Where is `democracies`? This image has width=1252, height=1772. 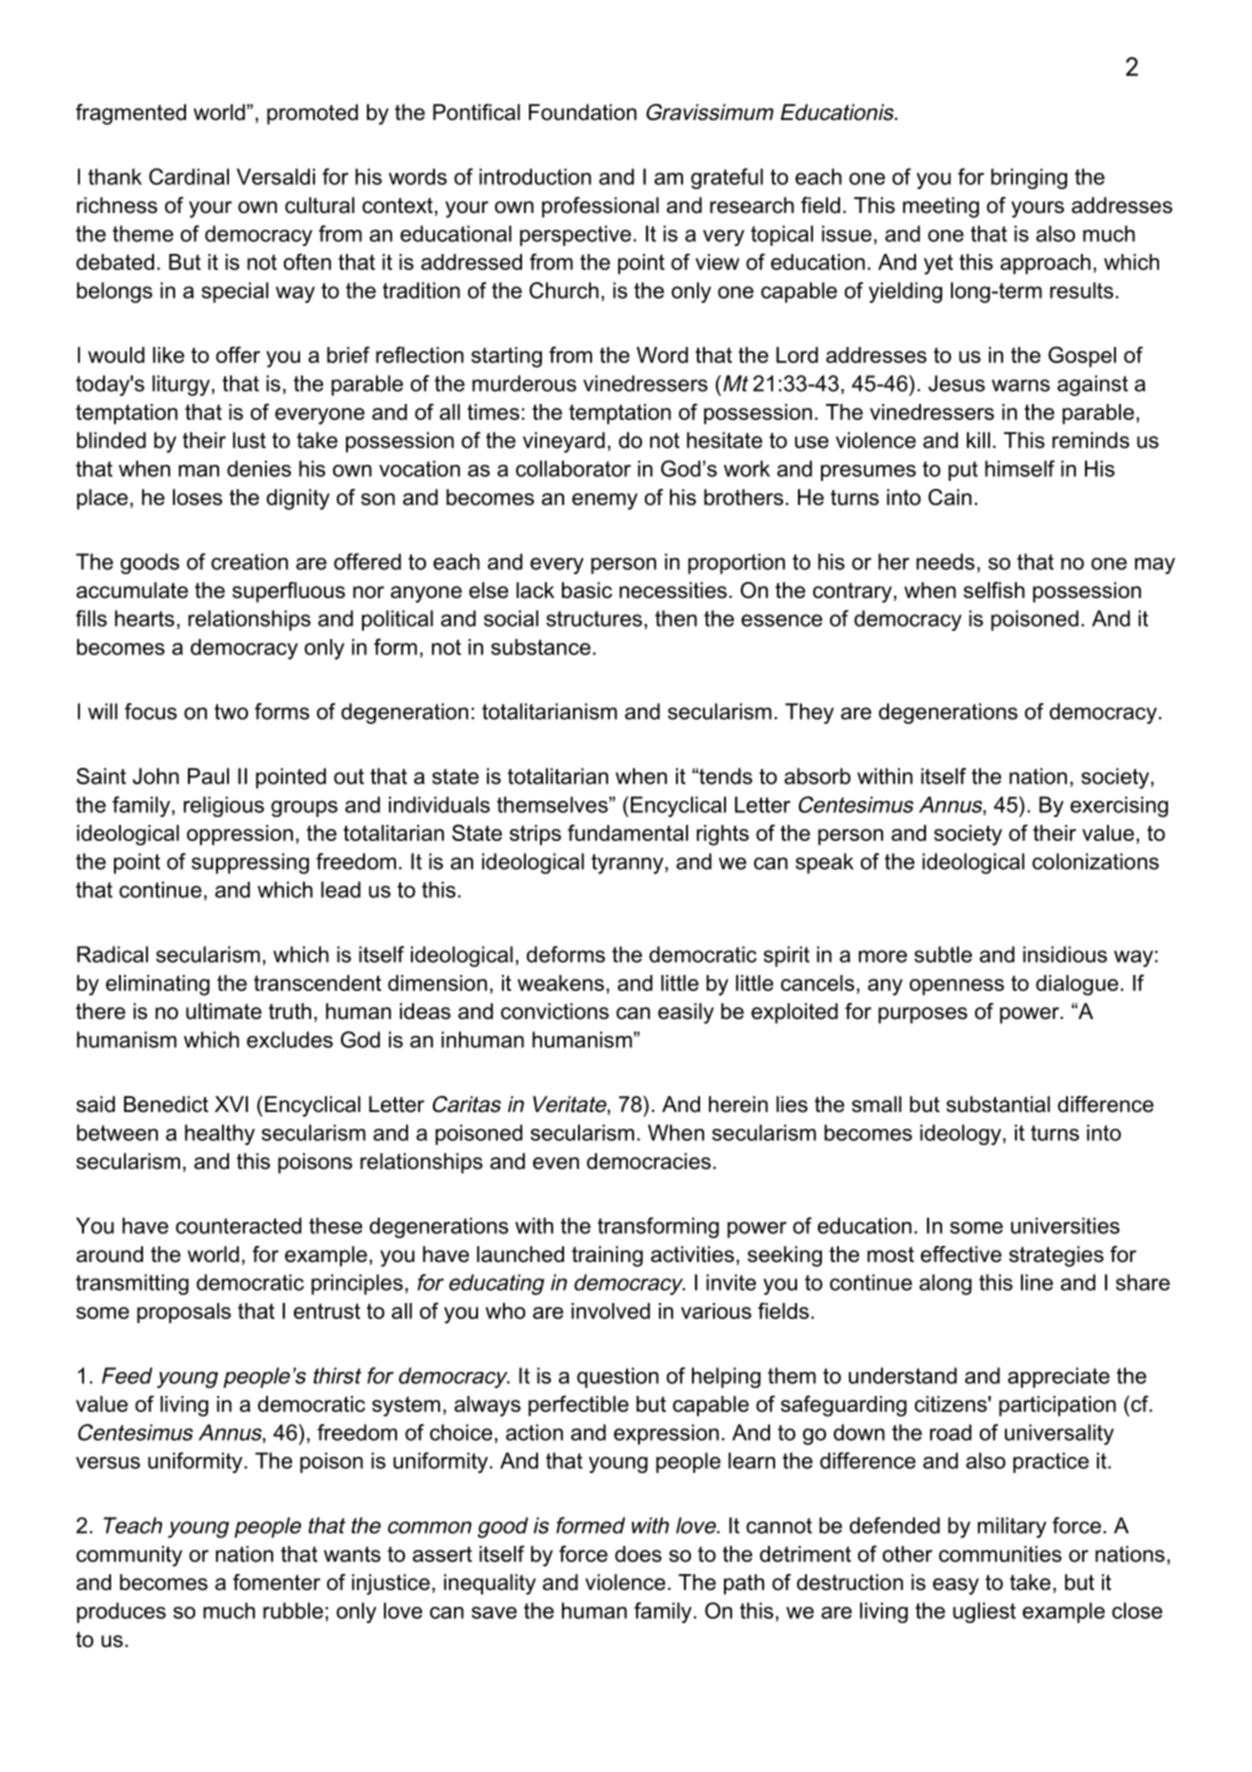
democracies is located at coordinates (649, 1161).
